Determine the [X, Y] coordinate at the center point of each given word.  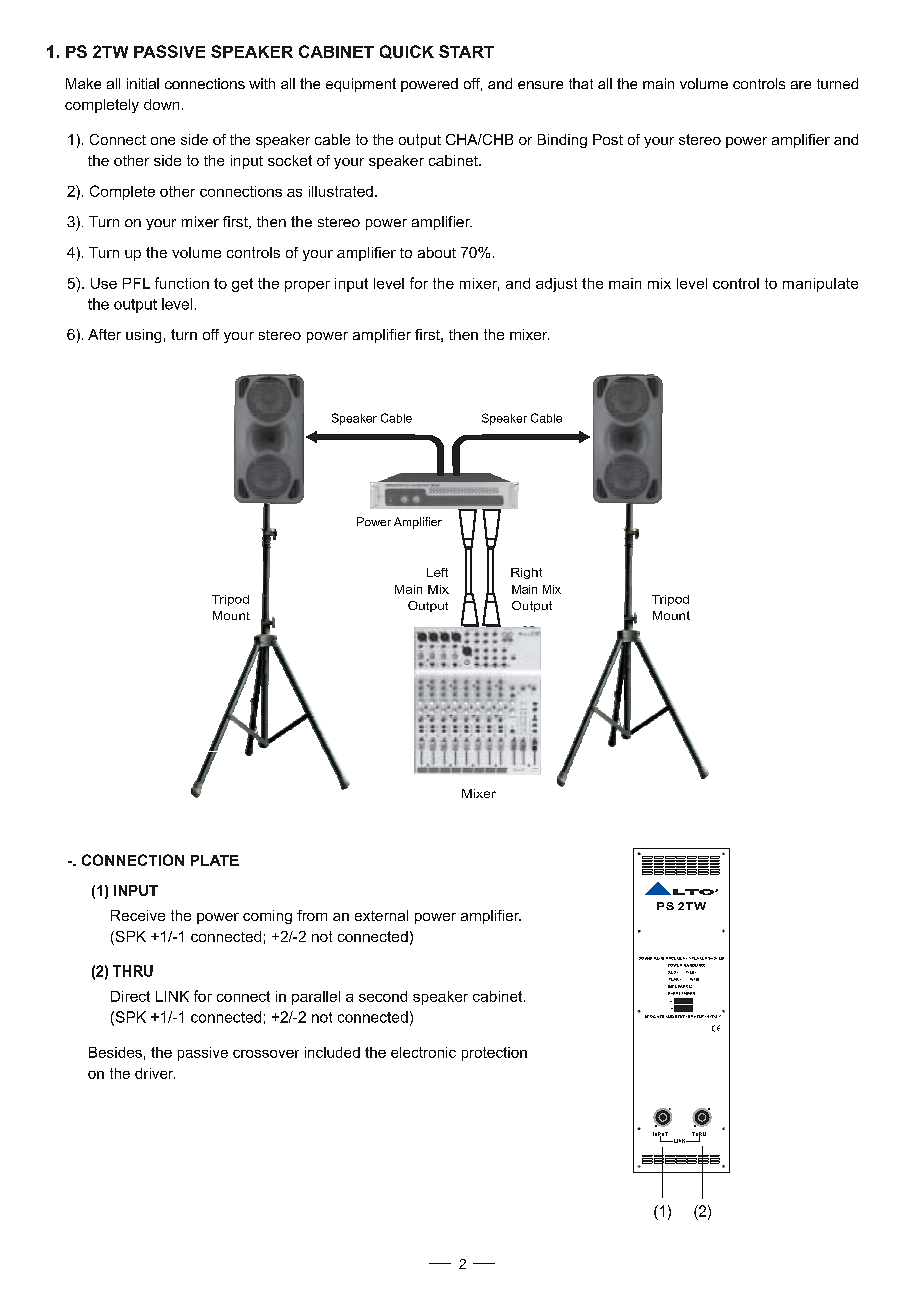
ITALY [715, 1016]
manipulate [820, 285]
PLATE [215, 860]
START [466, 51]
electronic [423, 1052]
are [801, 85]
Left [437, 572]
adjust [556, 285]
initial [143, 83]
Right [526, 573]
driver [155, 1073]
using [143, 336]
